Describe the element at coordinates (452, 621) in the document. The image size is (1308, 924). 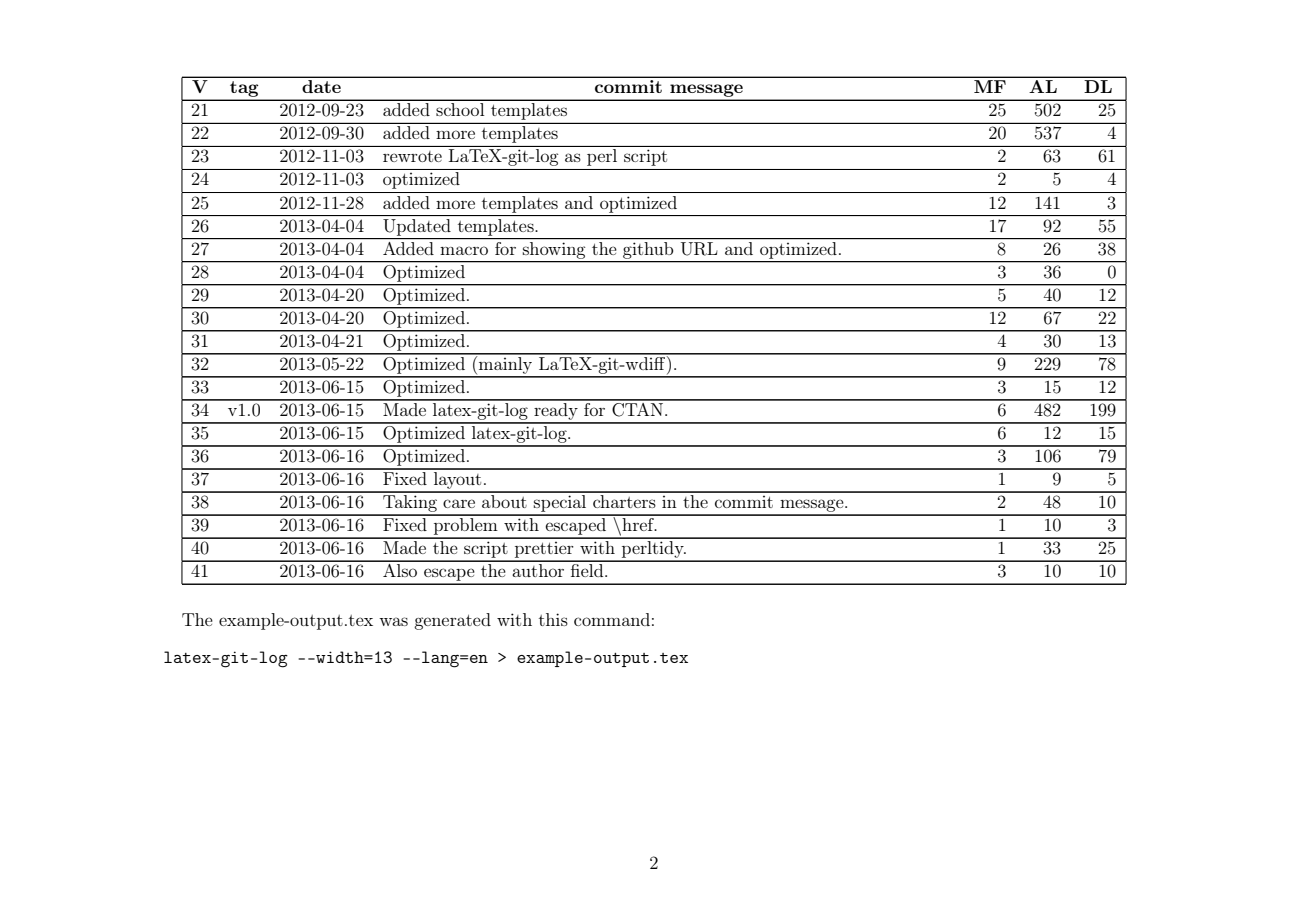
I see `generated` at that location.
